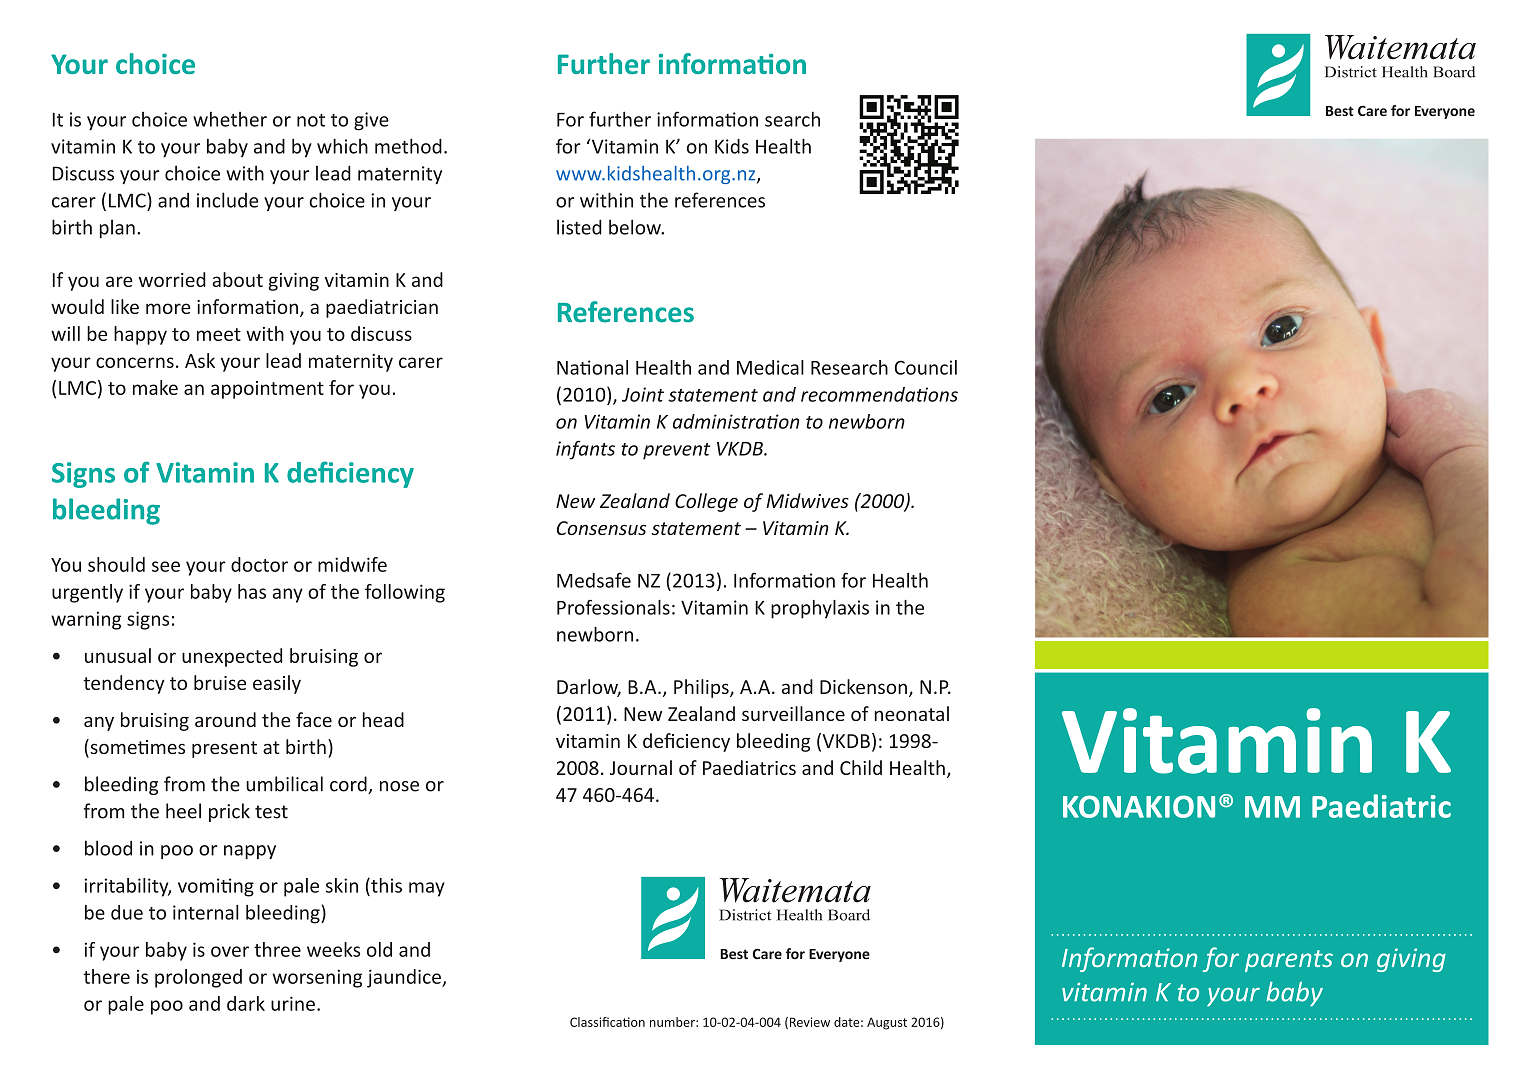 The width and height of the screenshot is (1514, 1071). What do you see at coordinates (230, 119) in the screenshot?
I see `whether` at bounding box center [230, 119].
